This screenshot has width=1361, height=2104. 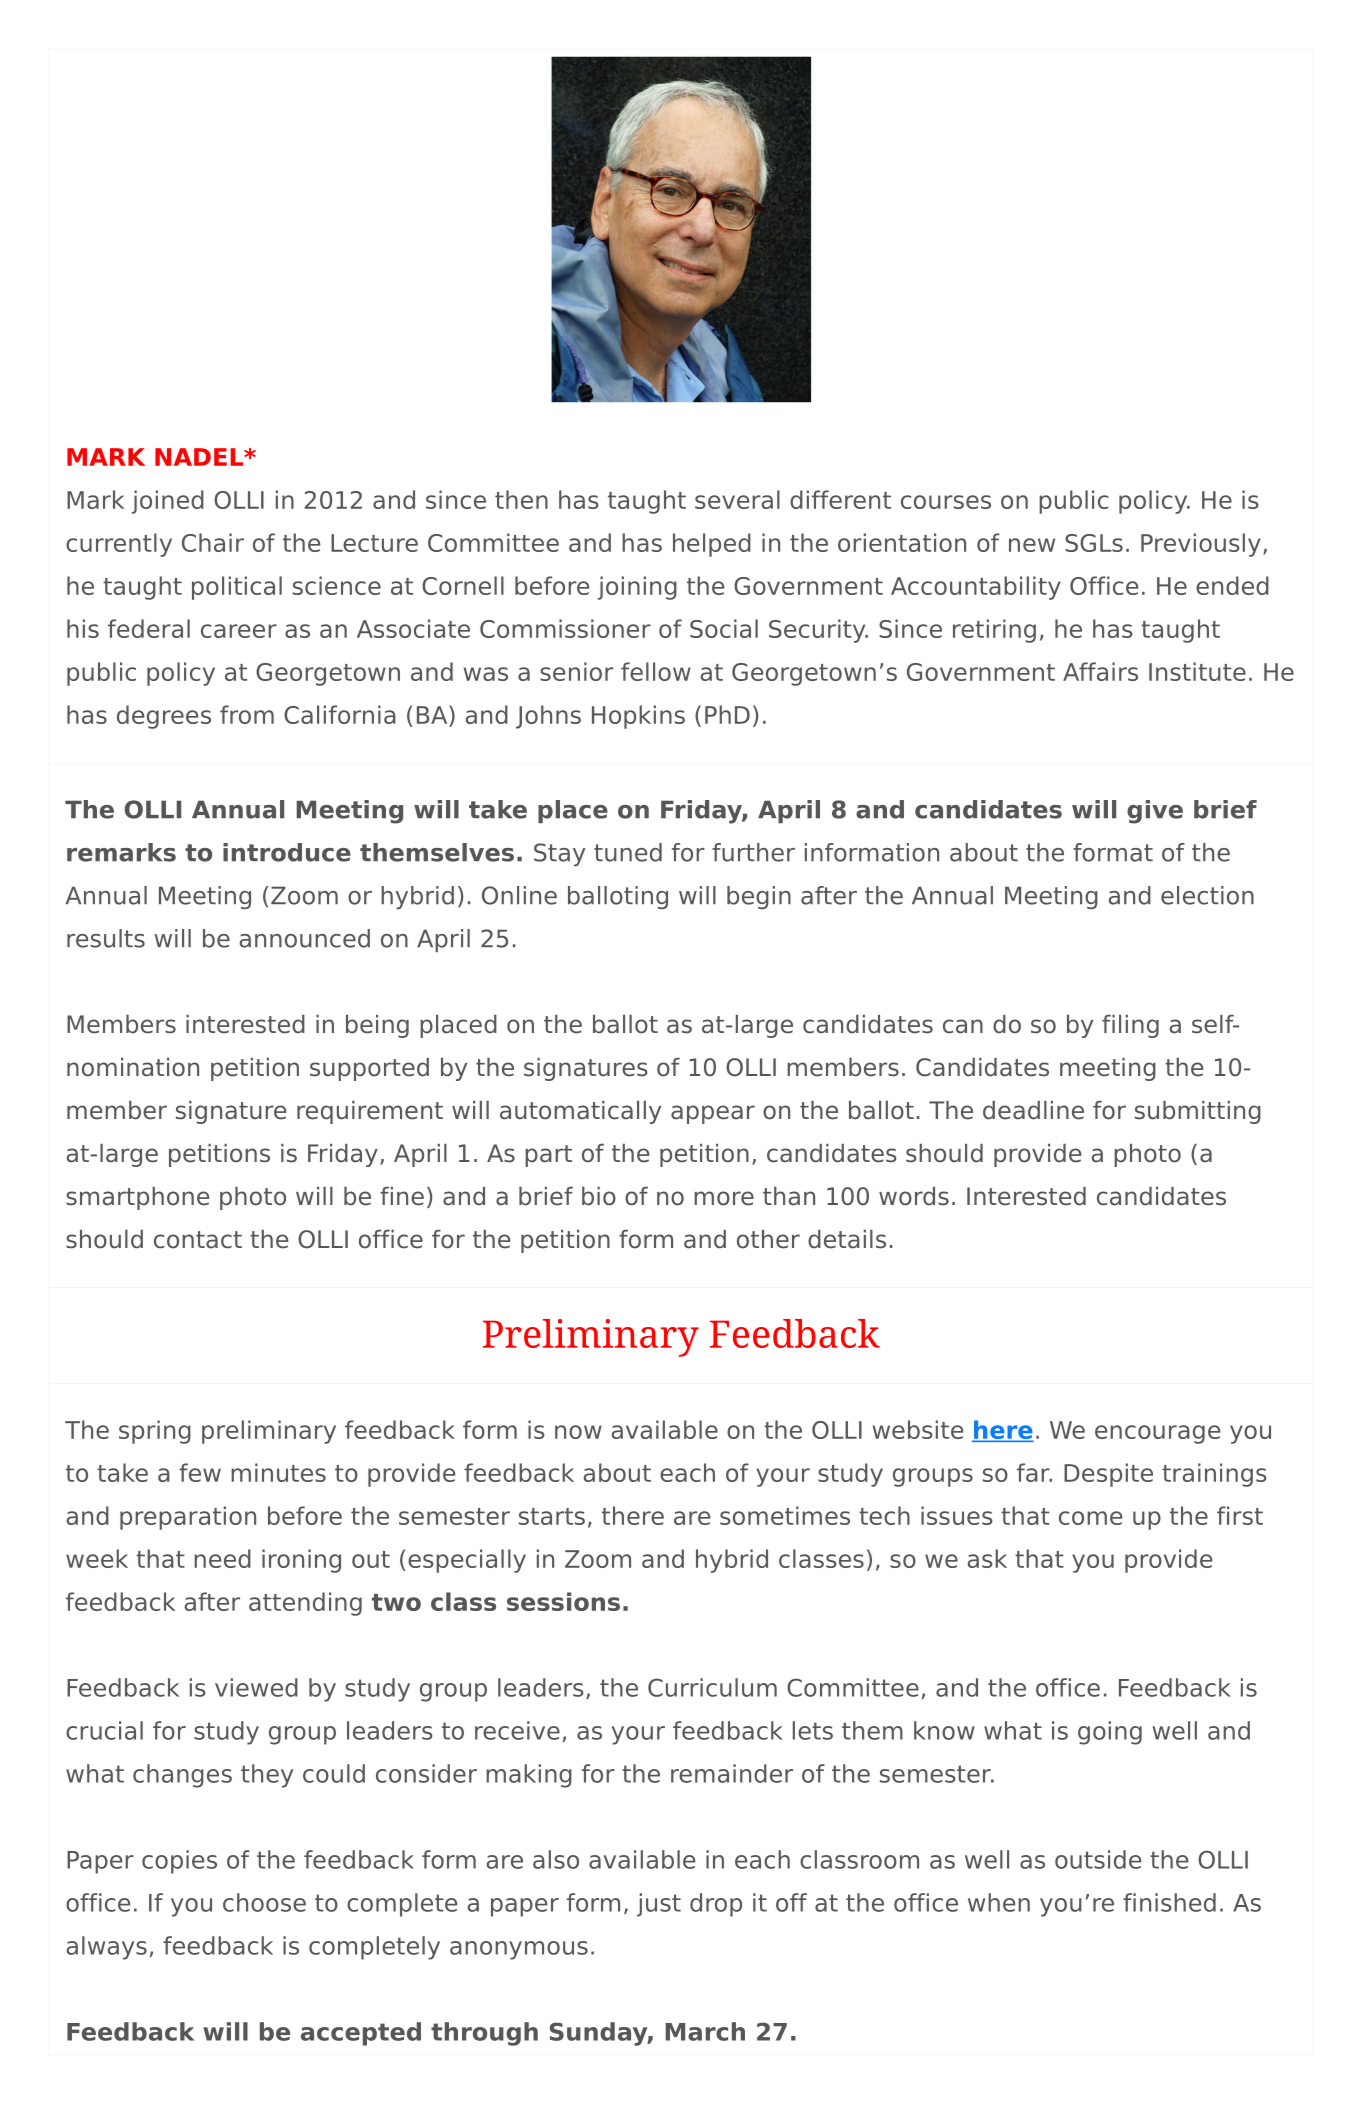 I want to click on starts, so click(x=552, y=1516).
